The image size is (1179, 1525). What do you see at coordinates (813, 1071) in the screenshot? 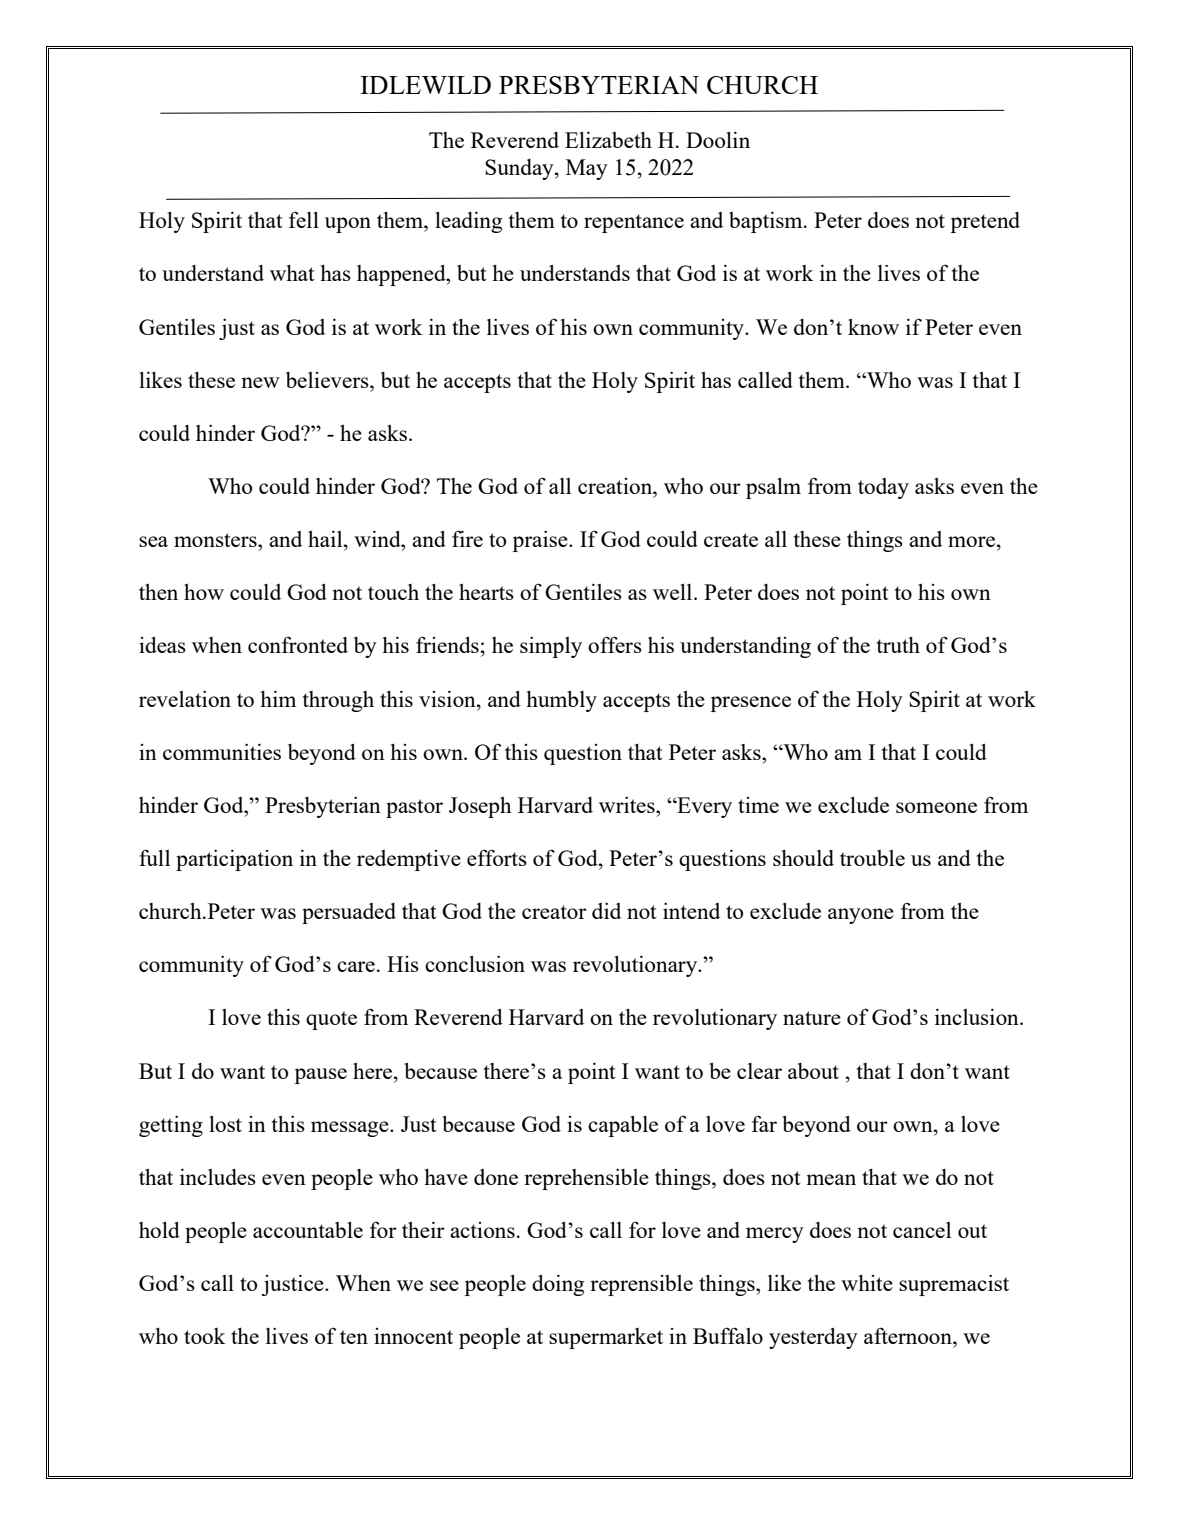
I see `about` at bounding box center [813, 1071].
